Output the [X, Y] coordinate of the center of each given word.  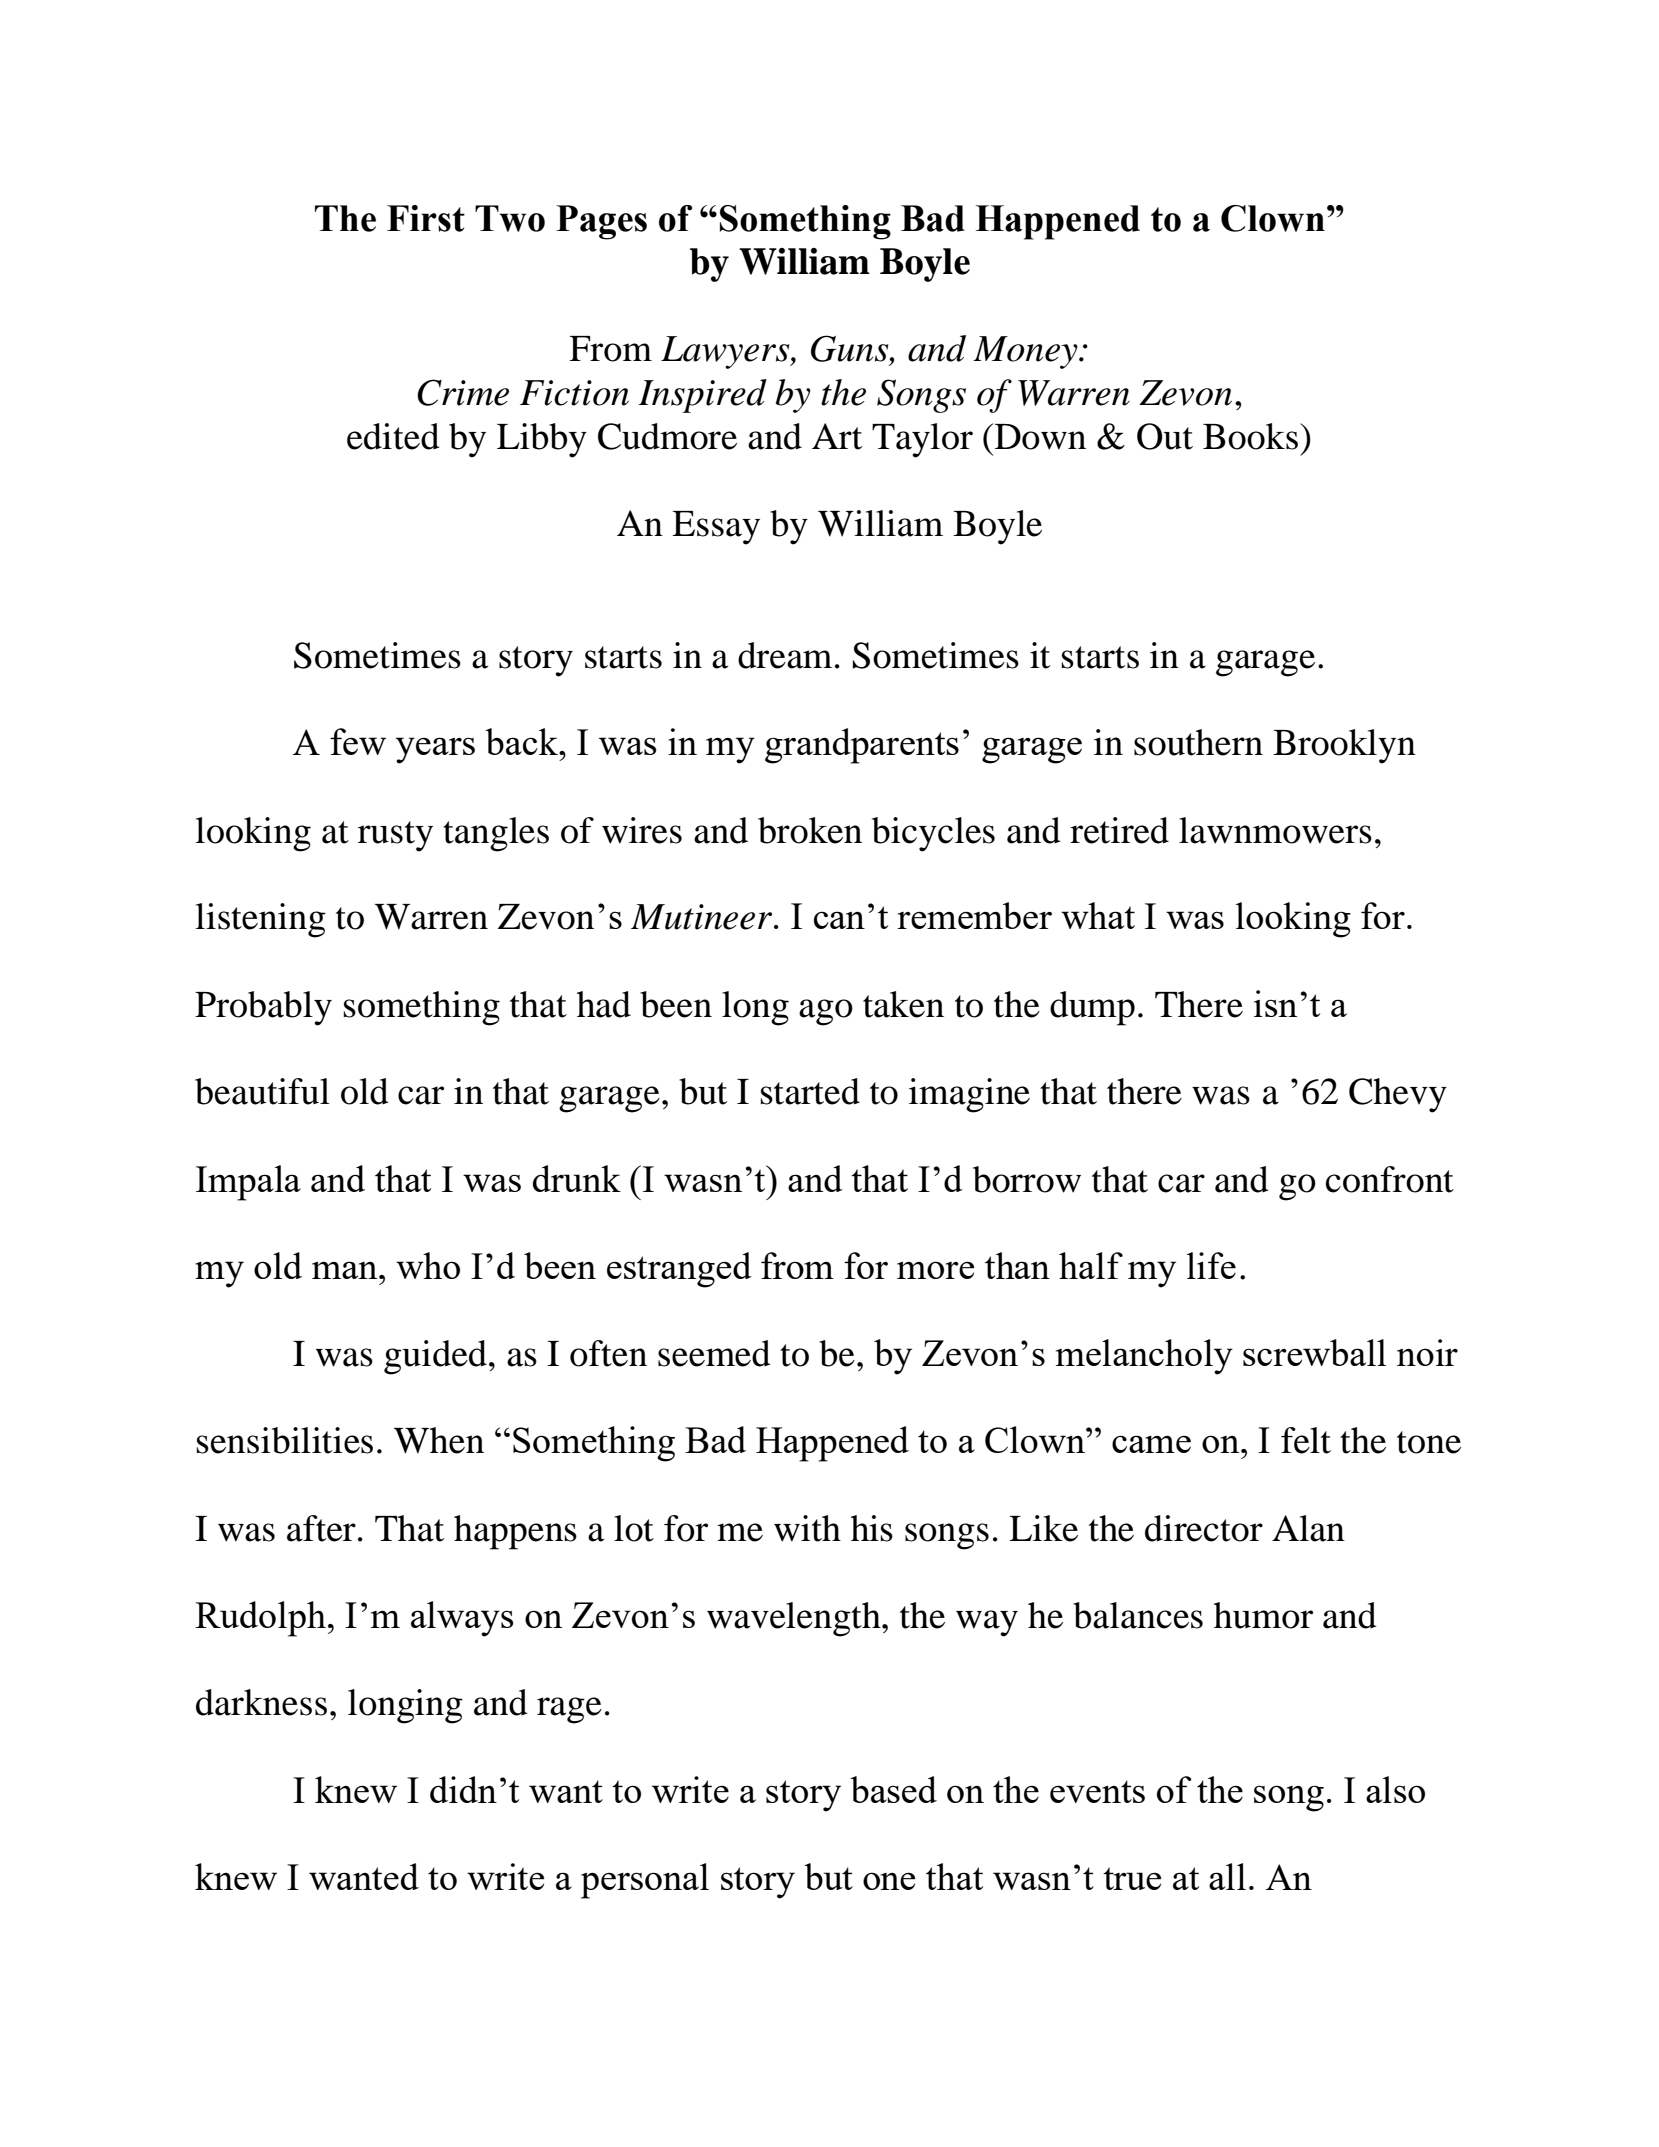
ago [826, 1012]
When [439, 1440]
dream [785, 655]
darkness [261, 1702]
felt [1306, 1440]
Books [1250, 436]
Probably [263, 1008]
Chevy [1398, 1095]
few [358, 741]
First [426, 218]
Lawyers [726, 352]
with [807, 1528]
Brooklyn [1344, 746]
